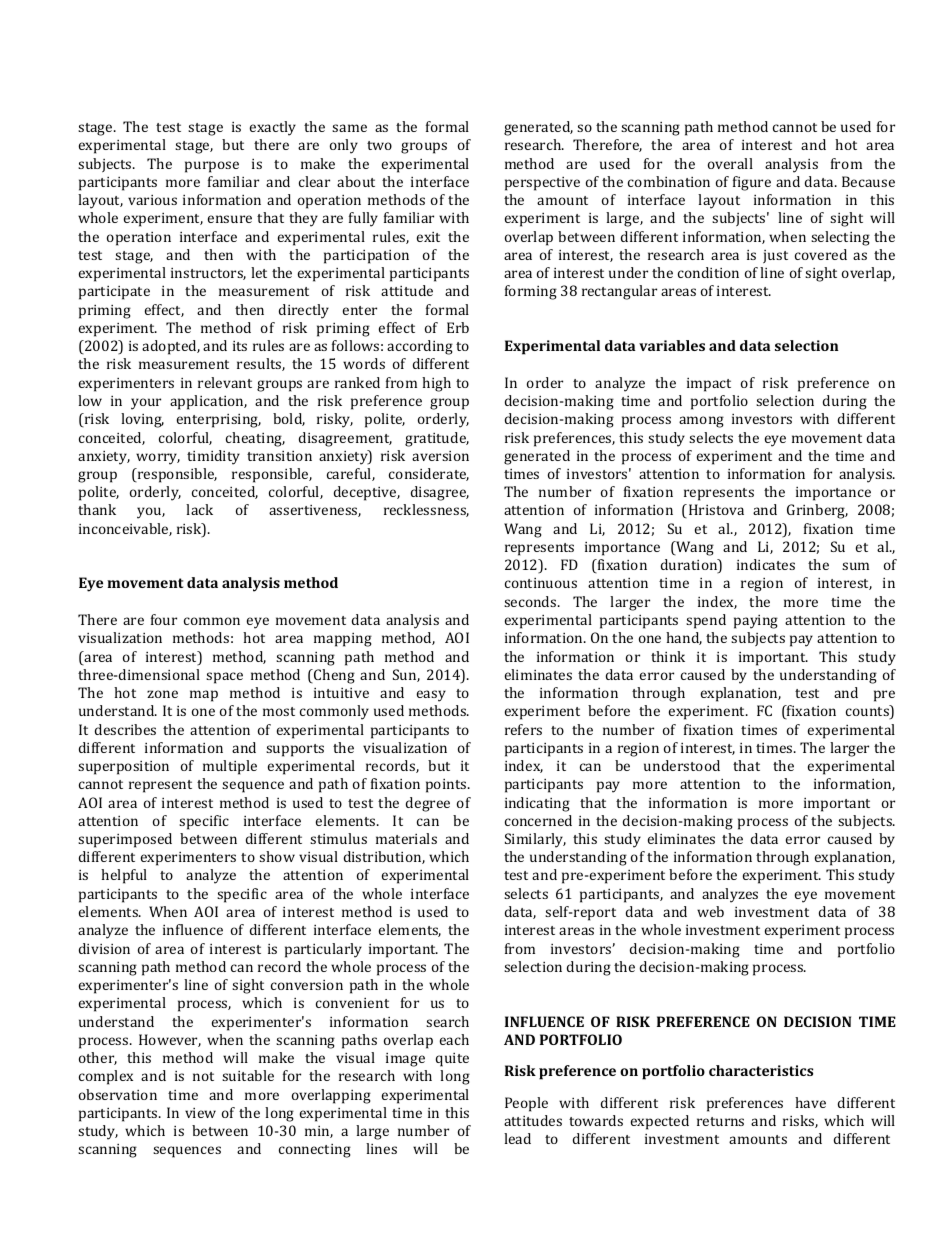  What do you see at coordinates (164, 619) in the image?
I see `four` at bounding box center [164, 619].
